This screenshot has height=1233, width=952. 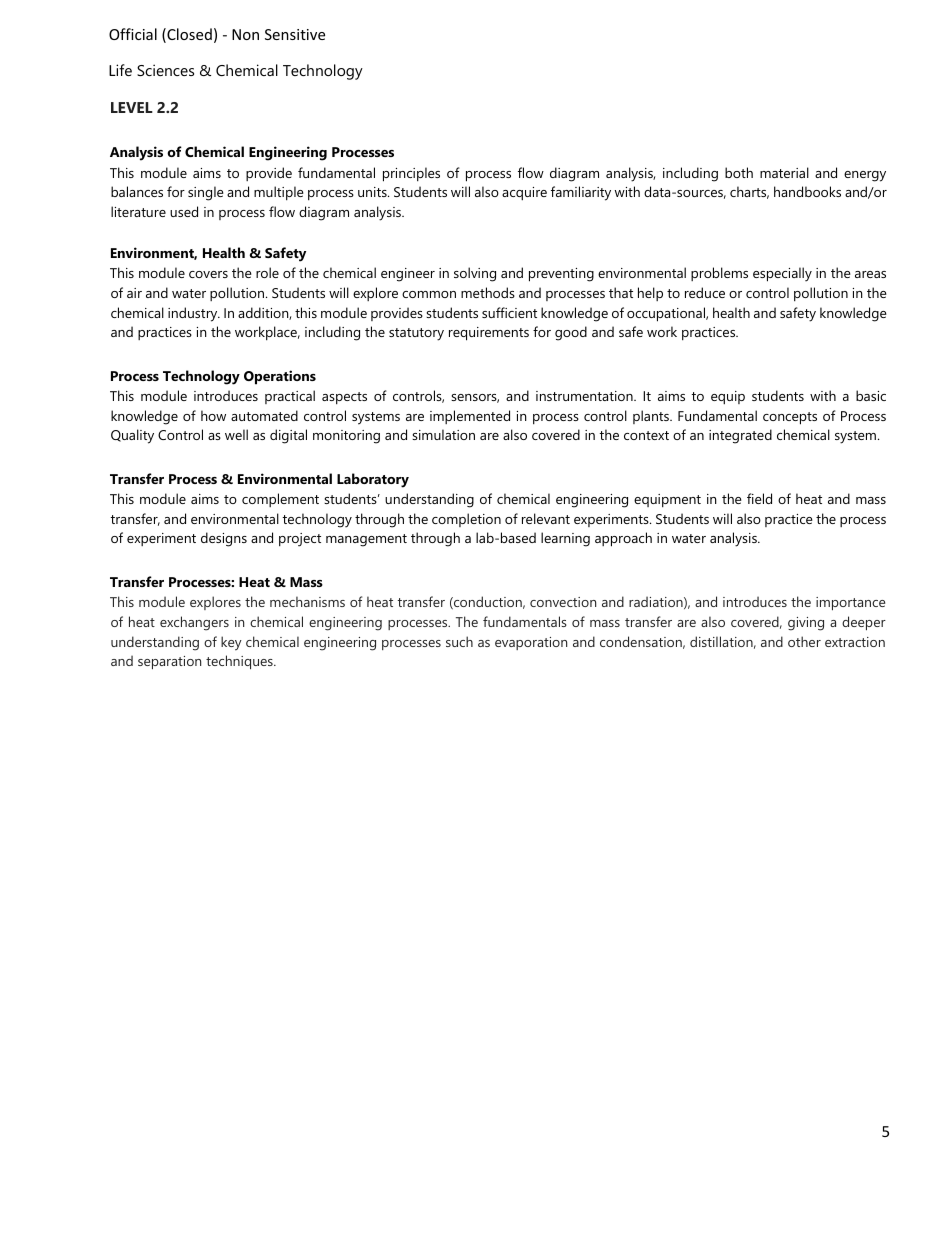 I want to click on simulation, so click(x=443, y=434).
